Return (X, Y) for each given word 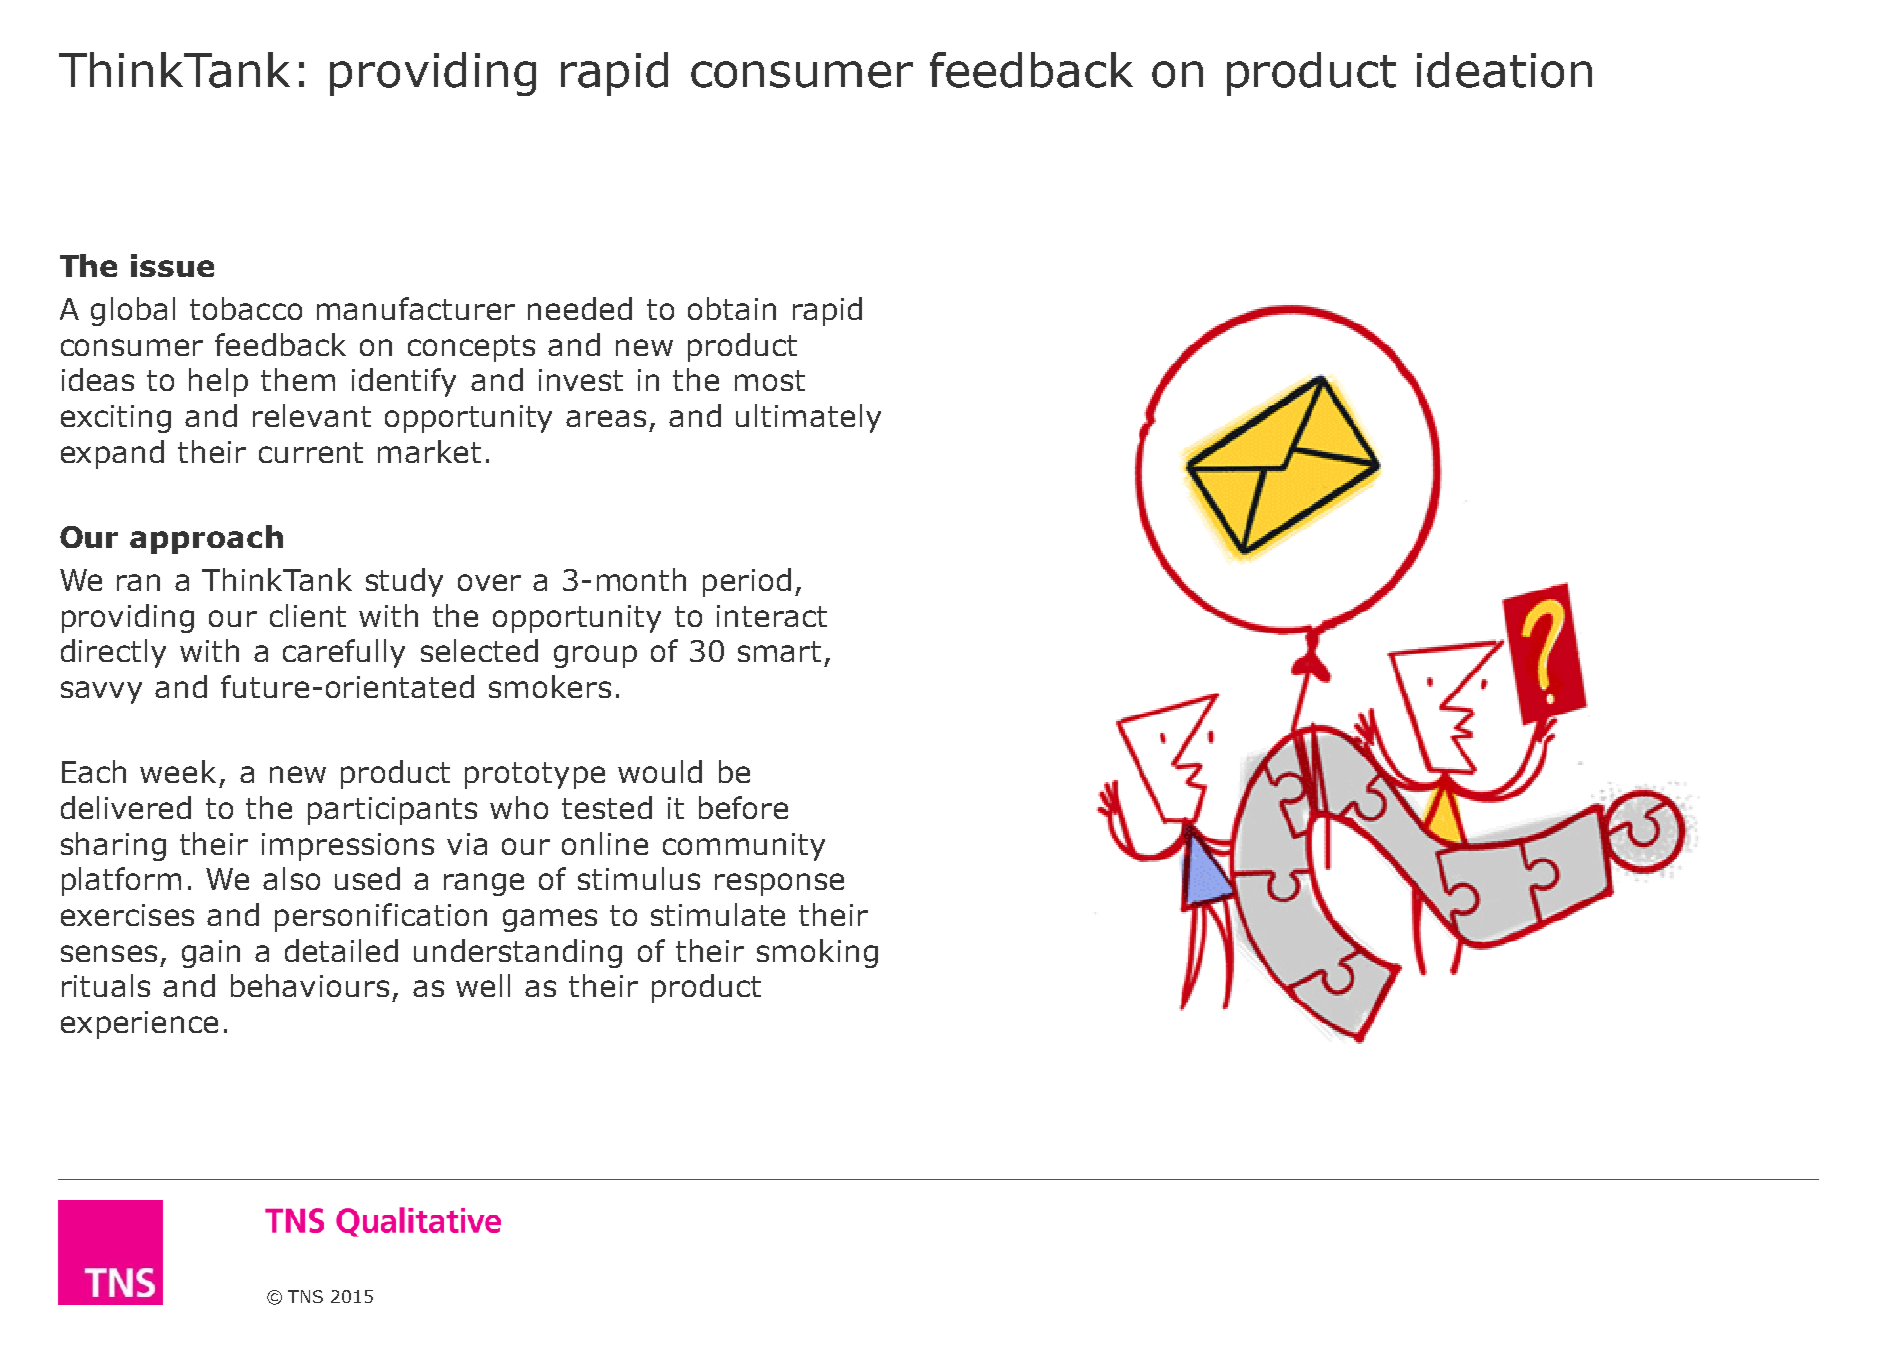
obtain (732, 308)
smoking (817, 953)
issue (172, 265)
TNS (305, 1296)
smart (779, 651)
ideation (1504, 70)
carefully (344, 653)
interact (772, 616)
